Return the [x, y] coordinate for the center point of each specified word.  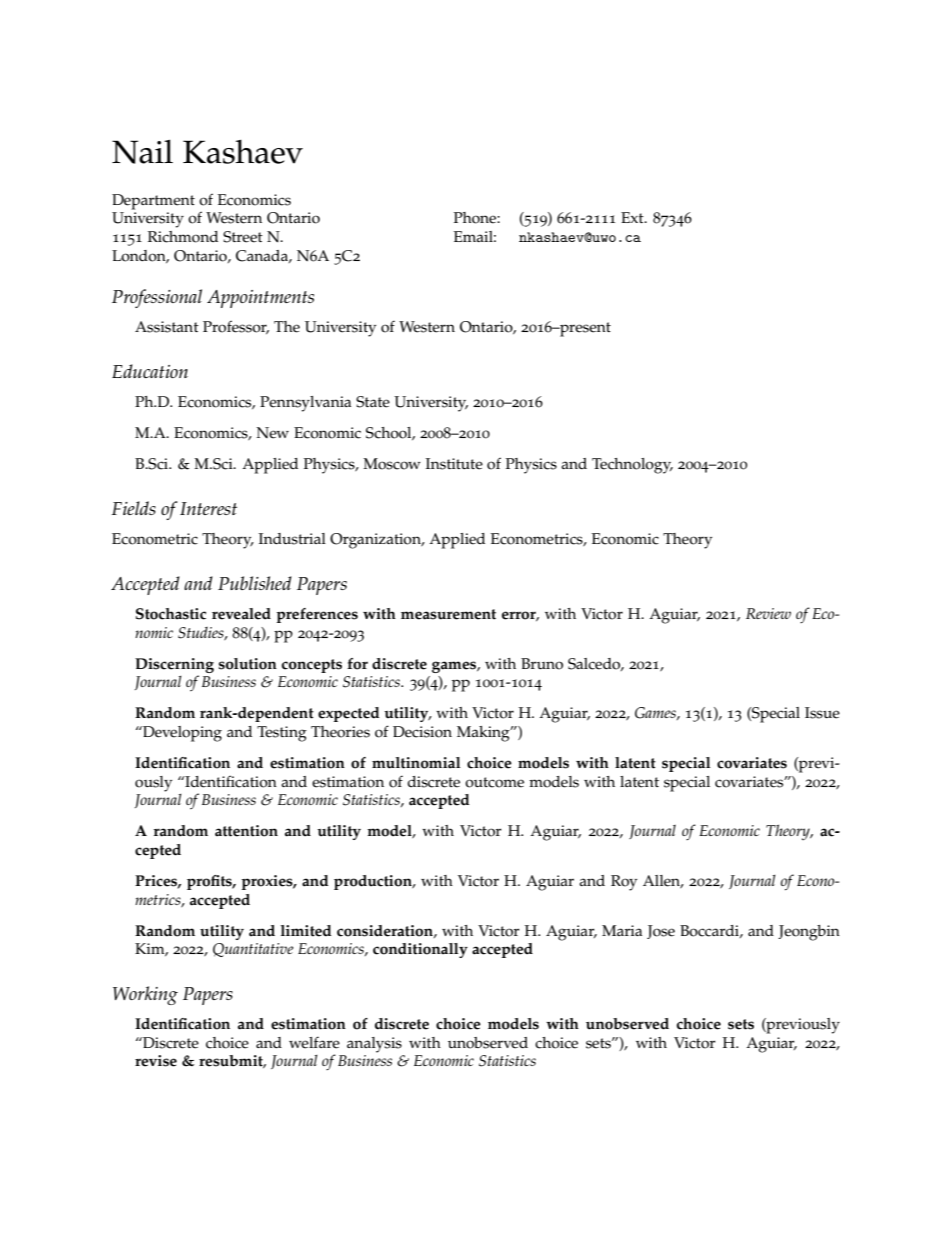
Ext [633, 217]
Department [153, 202]
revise [156, 1061]
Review [768, 613]
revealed [241, 614]
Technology [632, 466]
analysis [374, 1045]
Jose [661, 932]
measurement [448, 614]
